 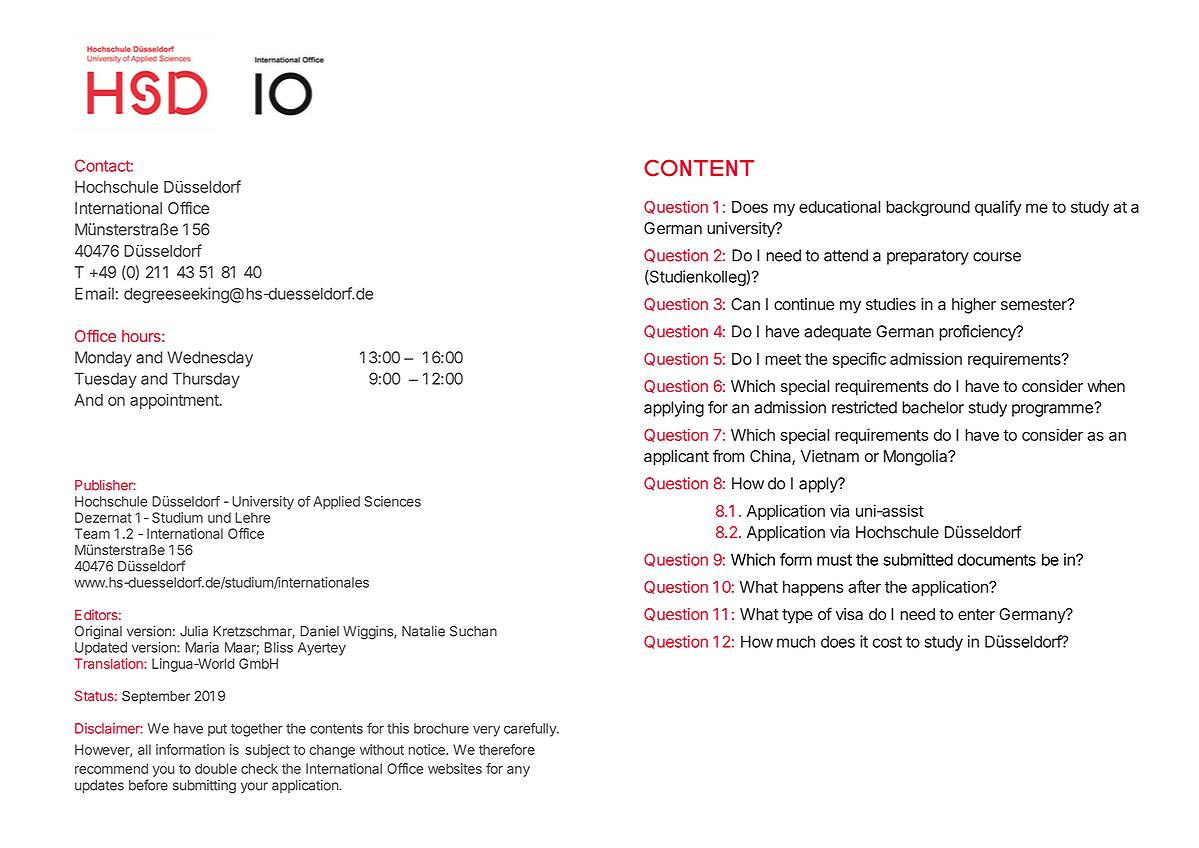 I want to click on Mongolia, so click(x=917, y=458).
